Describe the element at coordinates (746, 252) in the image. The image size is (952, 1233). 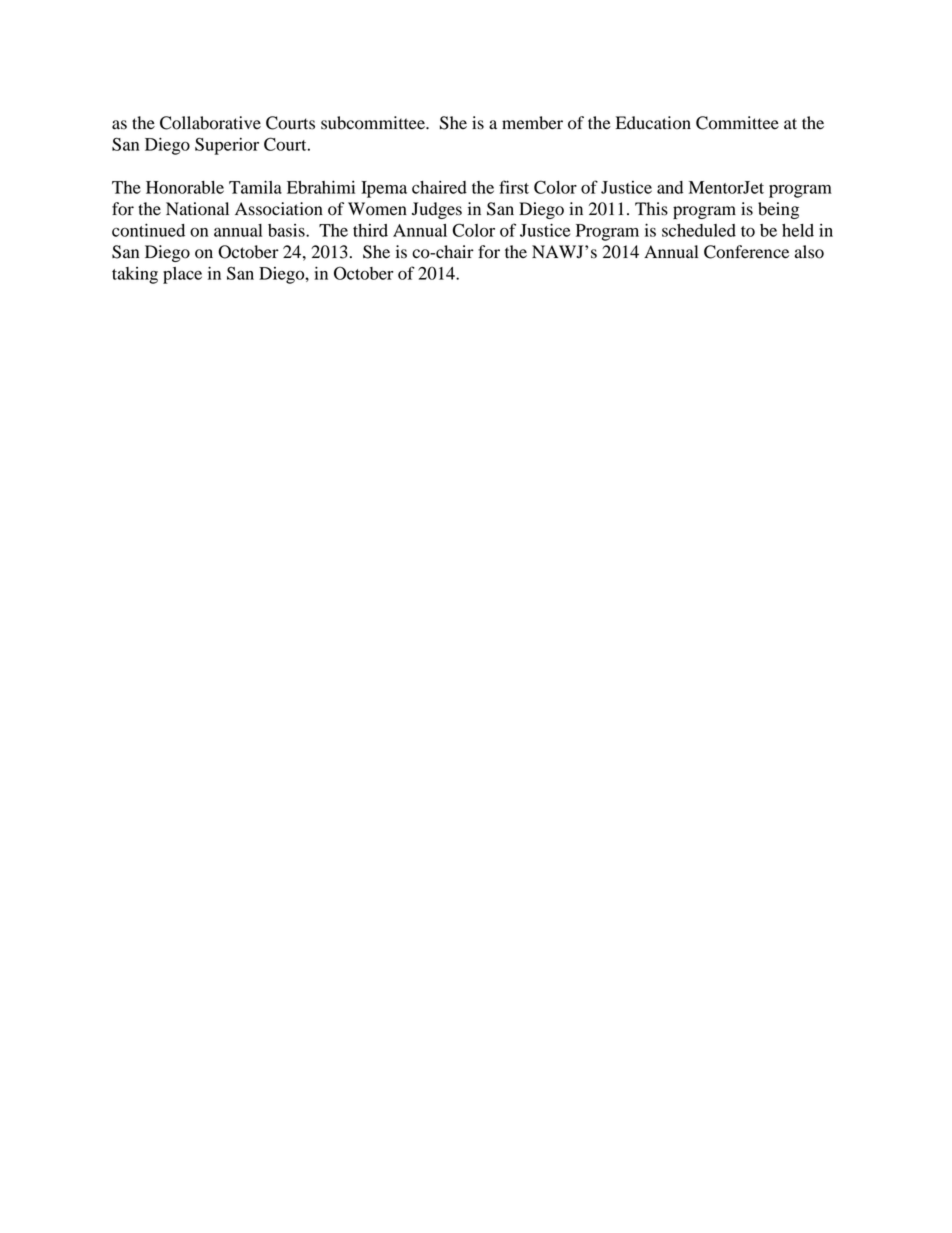
I see `Conference` at that location.
